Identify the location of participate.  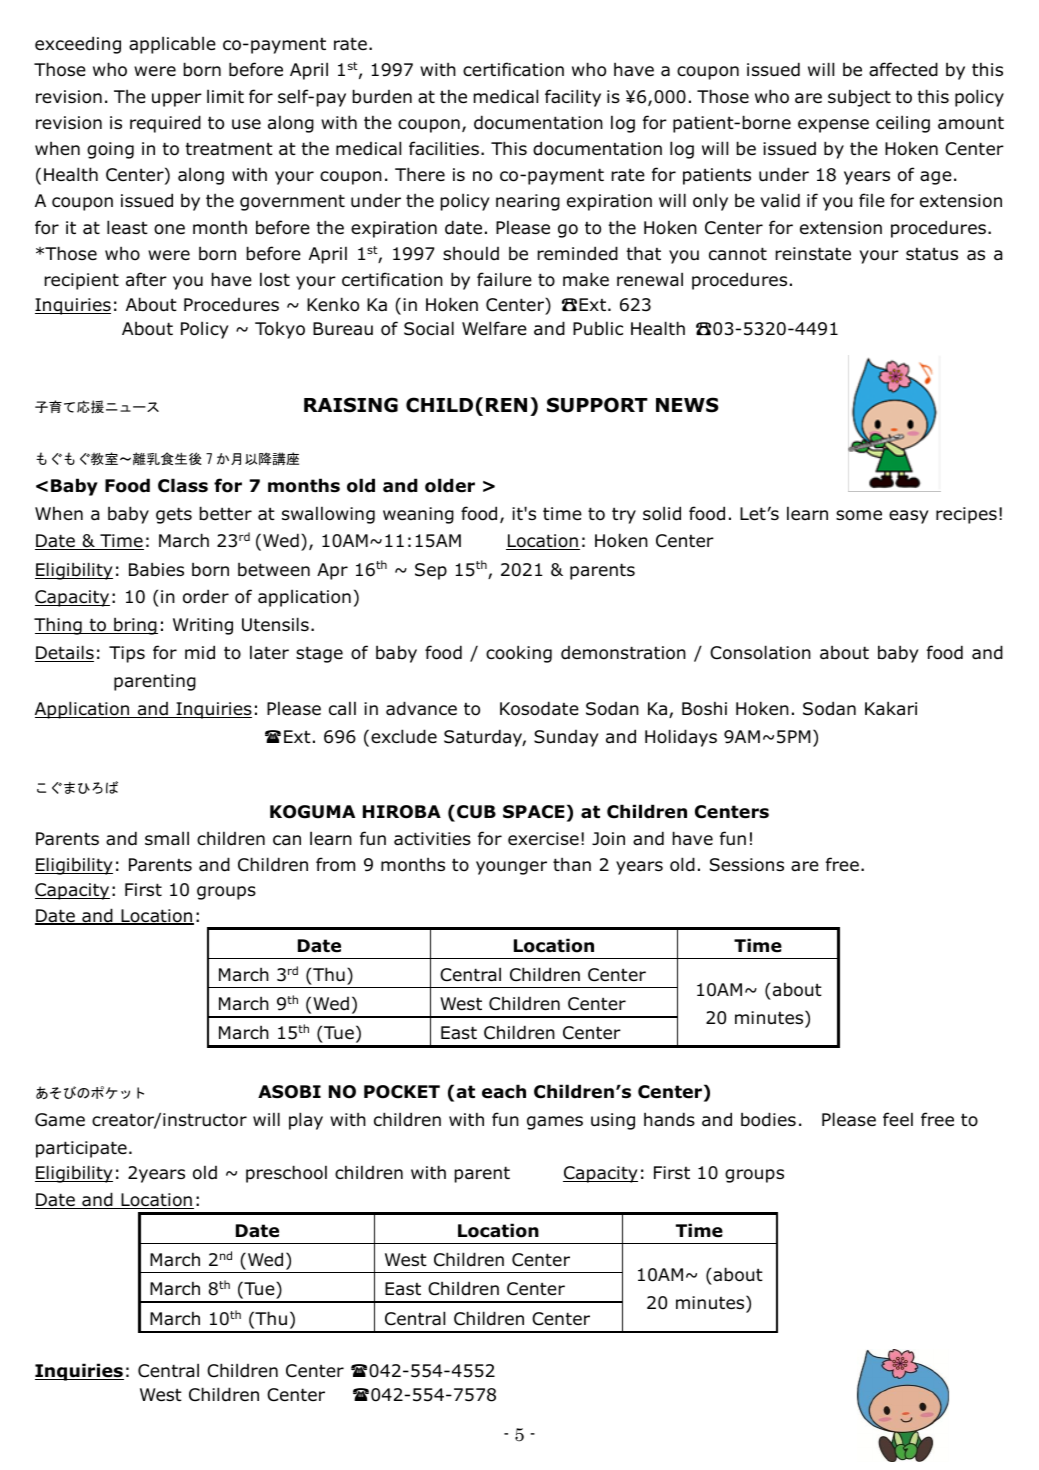
(81, 1149).
